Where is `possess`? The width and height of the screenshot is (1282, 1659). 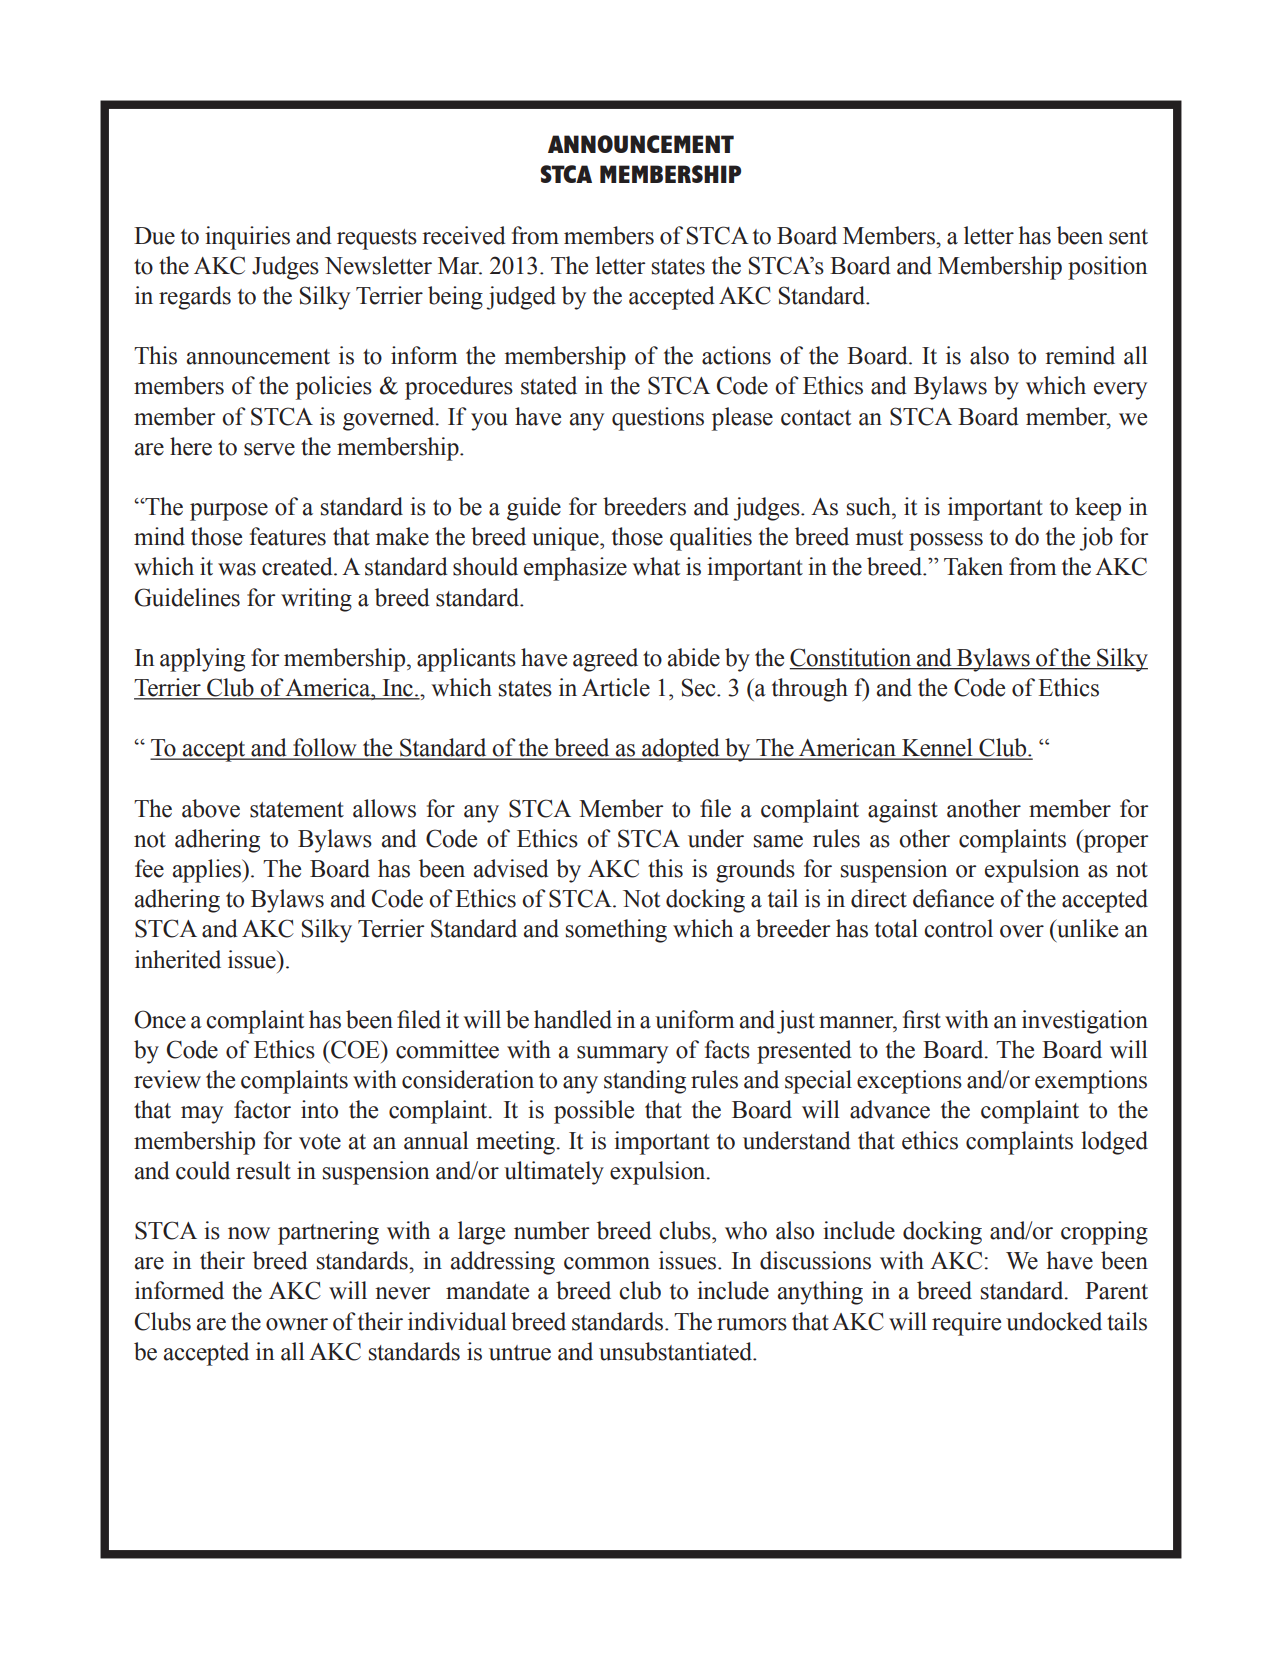
possess is located at coordinates (946, 542).
